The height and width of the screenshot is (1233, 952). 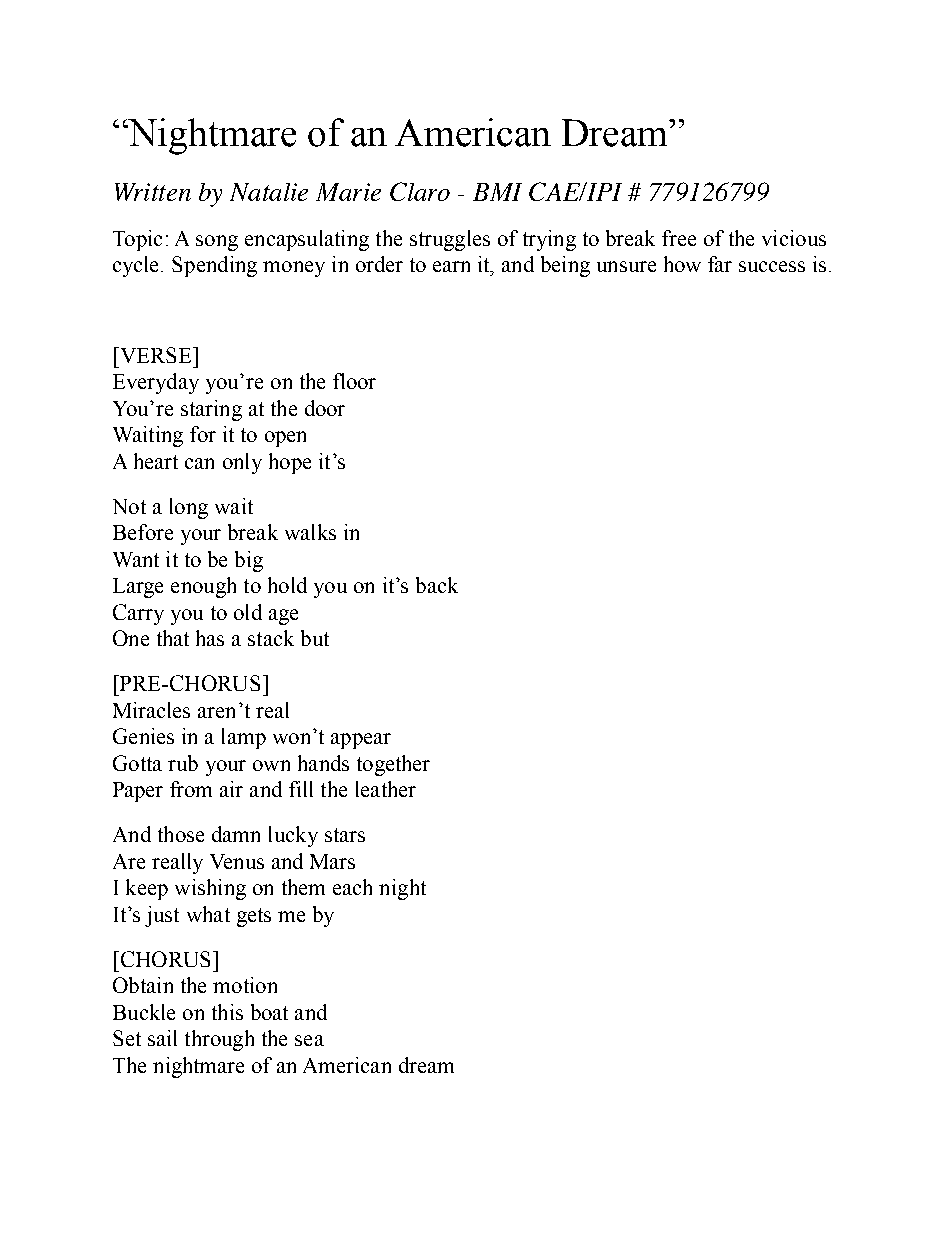 What do you see at coordinates (679, 238) in the screenshot?
I see `free` at bounding box center [679, 238].
